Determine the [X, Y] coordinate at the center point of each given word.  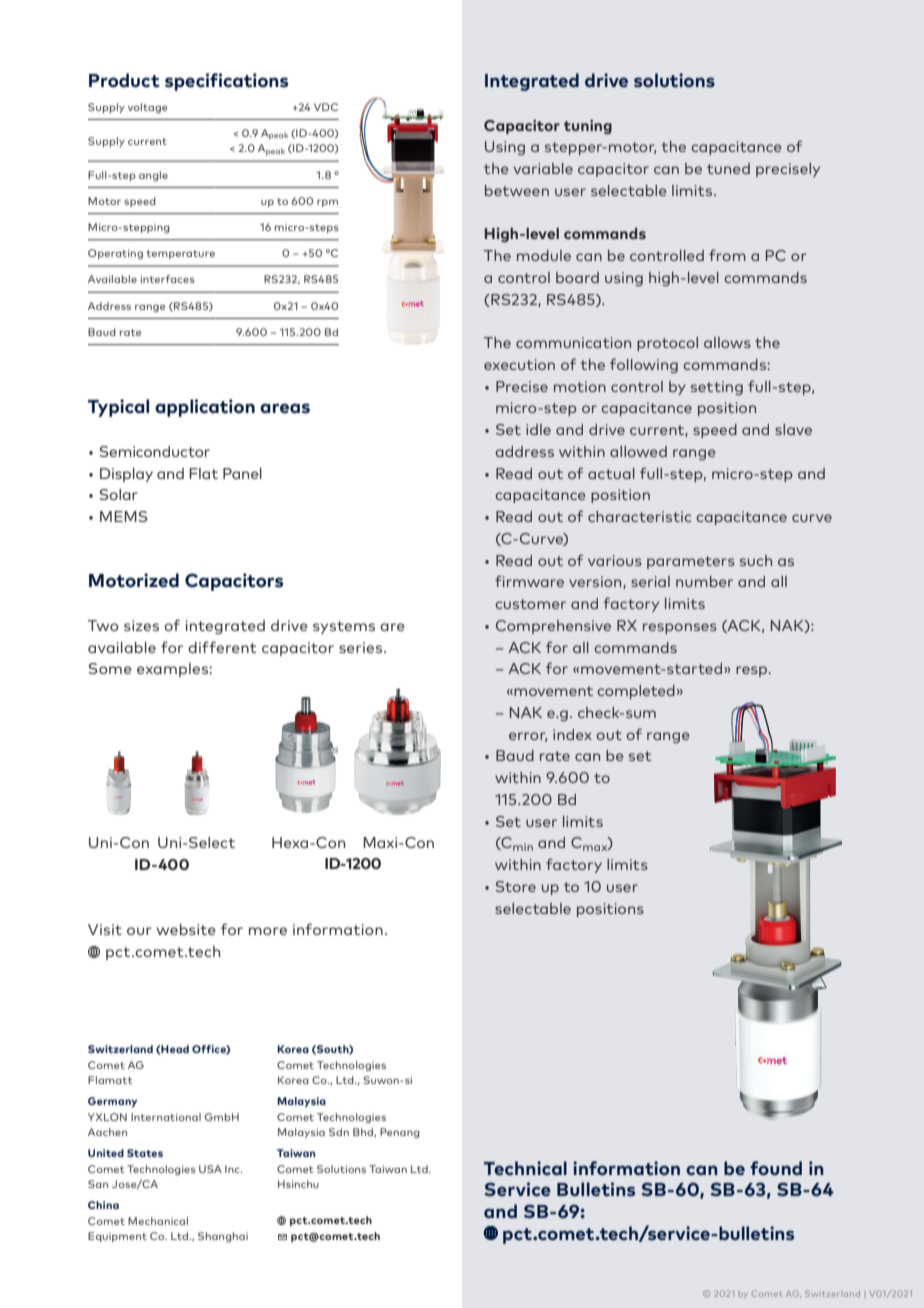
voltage [147, 108]
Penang [400, 1133]
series [362, 647]
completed [636, 692]
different [222, 647]
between [517, 190]
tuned [728, 168]
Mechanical [158, 1221]
